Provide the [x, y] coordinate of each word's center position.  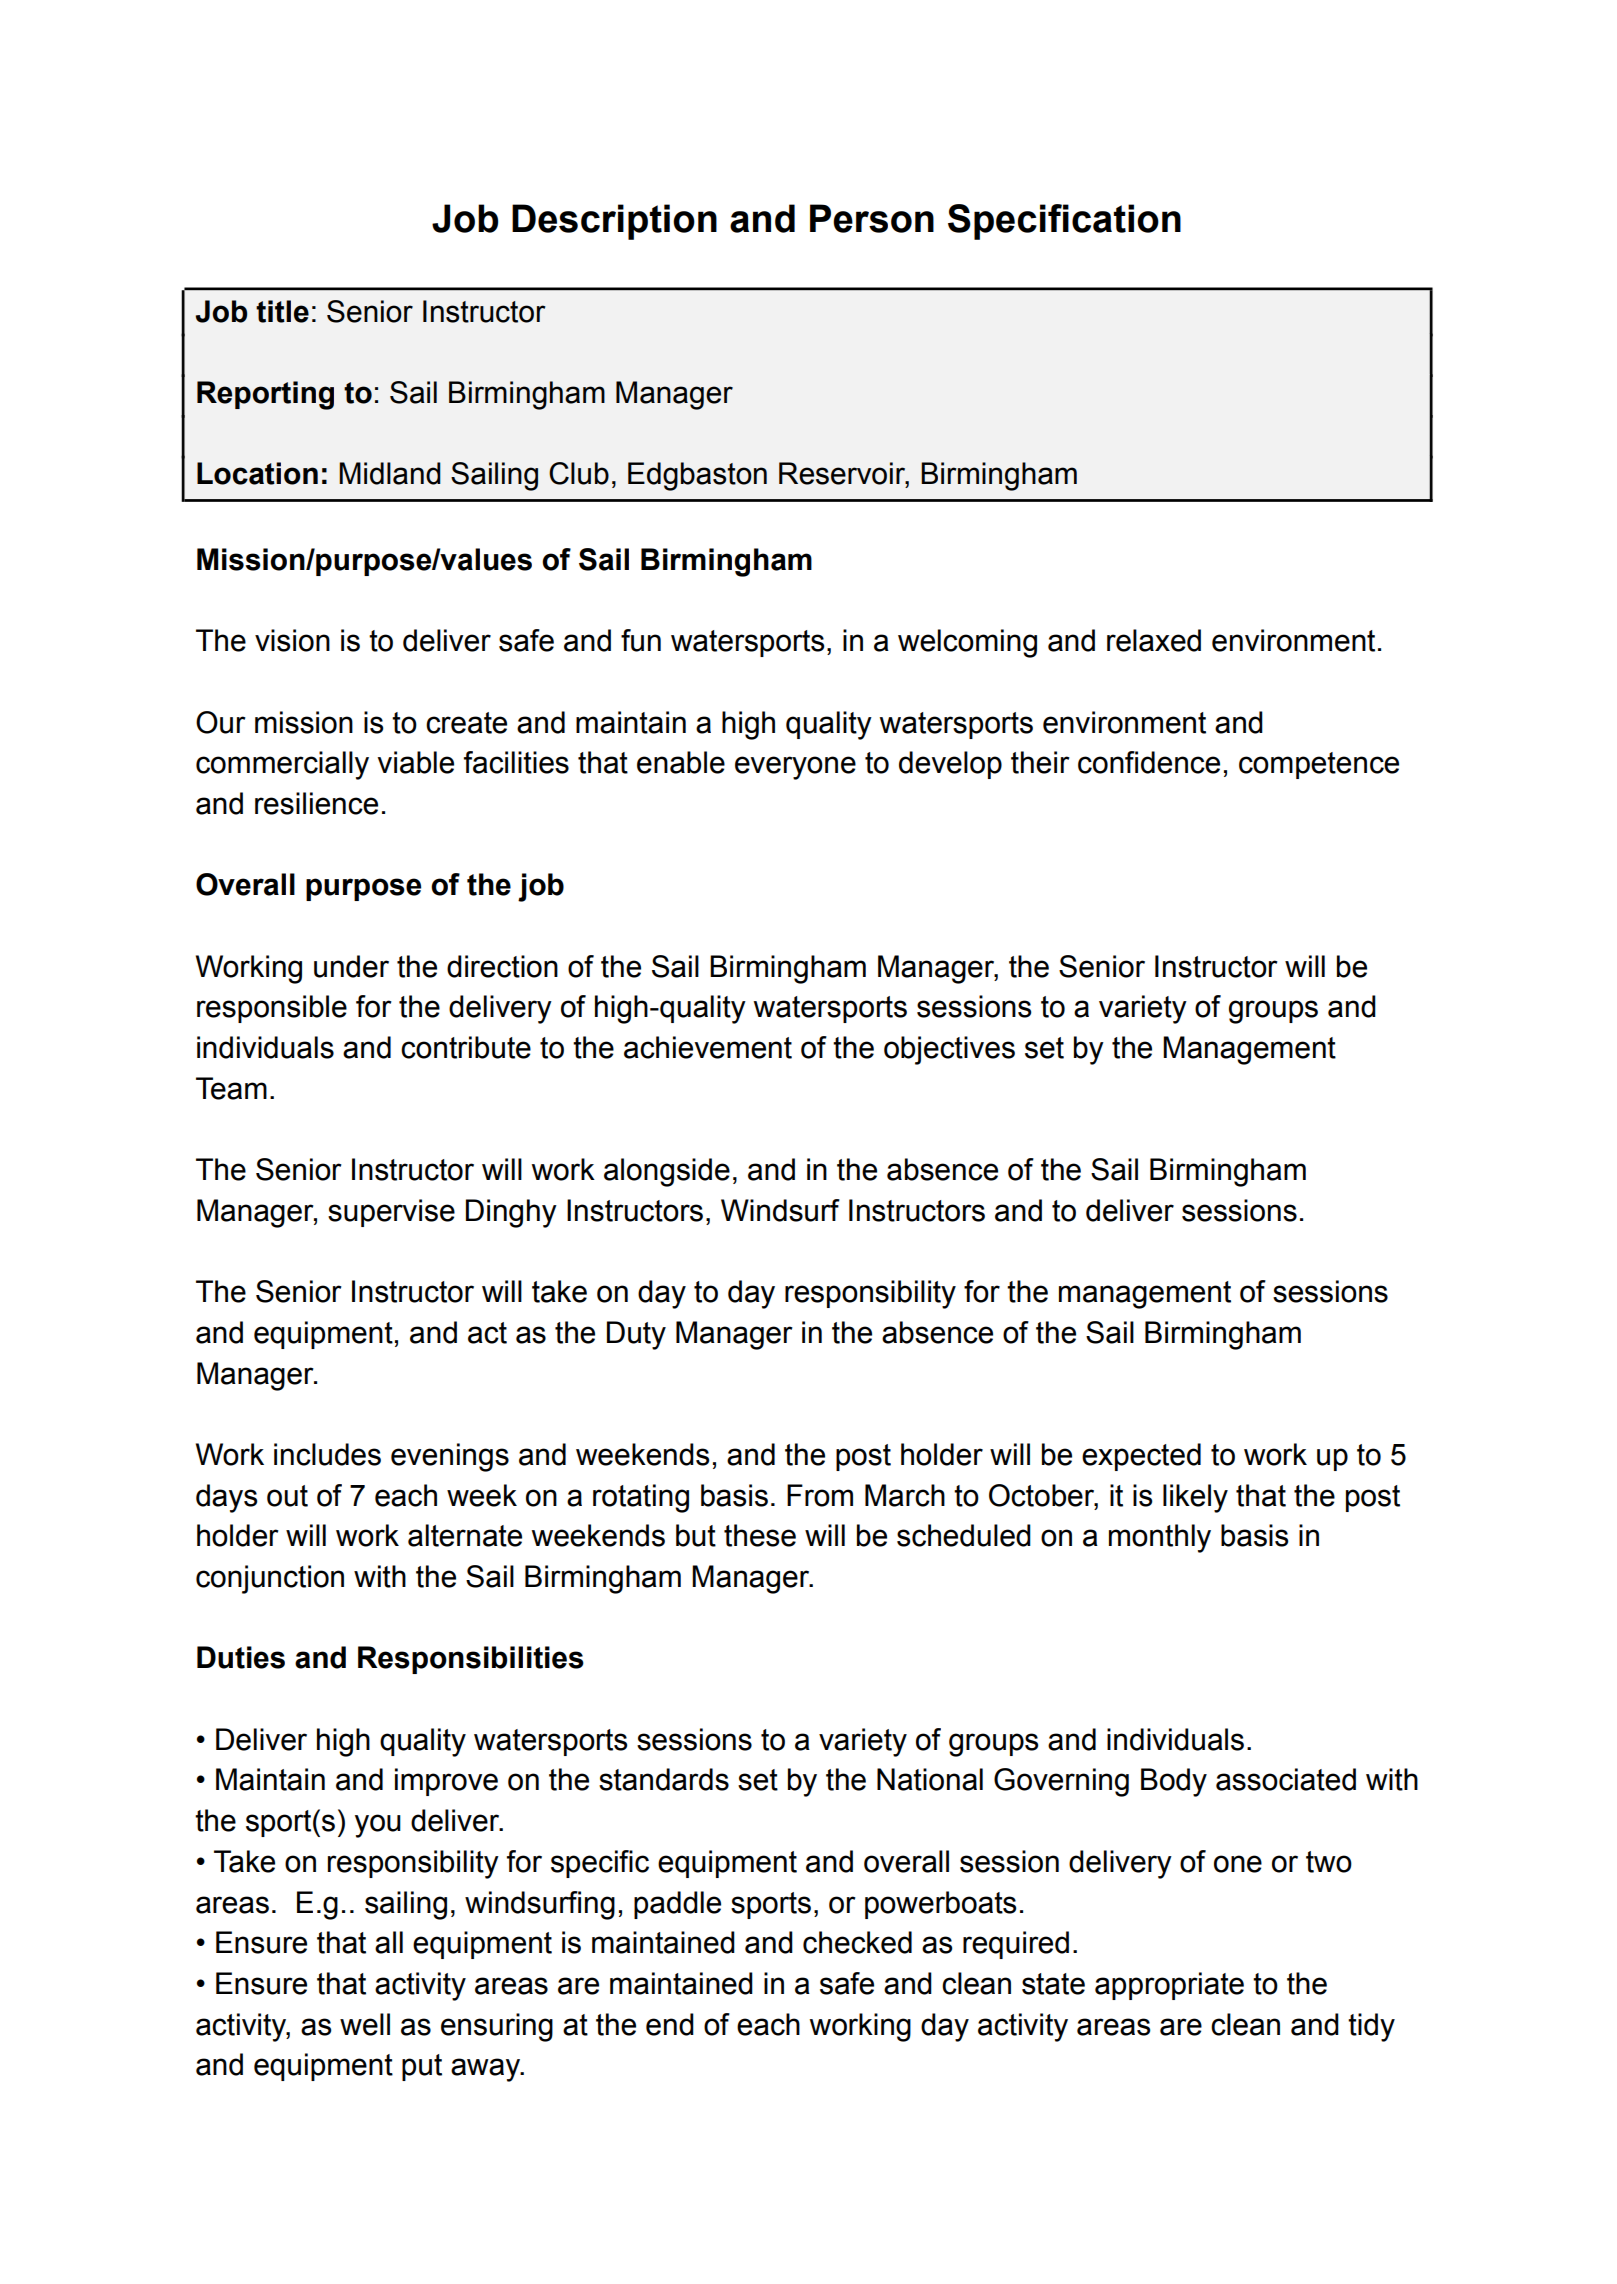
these [760, 1535]
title [282, 311]
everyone [795, 768]
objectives [949, 1050]
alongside [667, 1172]
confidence [1149, 762]
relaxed [1154, 640]
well [365, 2024]
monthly [1160, 1538]
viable [415, 762]
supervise [391, 1213]
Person [872, 218]
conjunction [270, 1579]
